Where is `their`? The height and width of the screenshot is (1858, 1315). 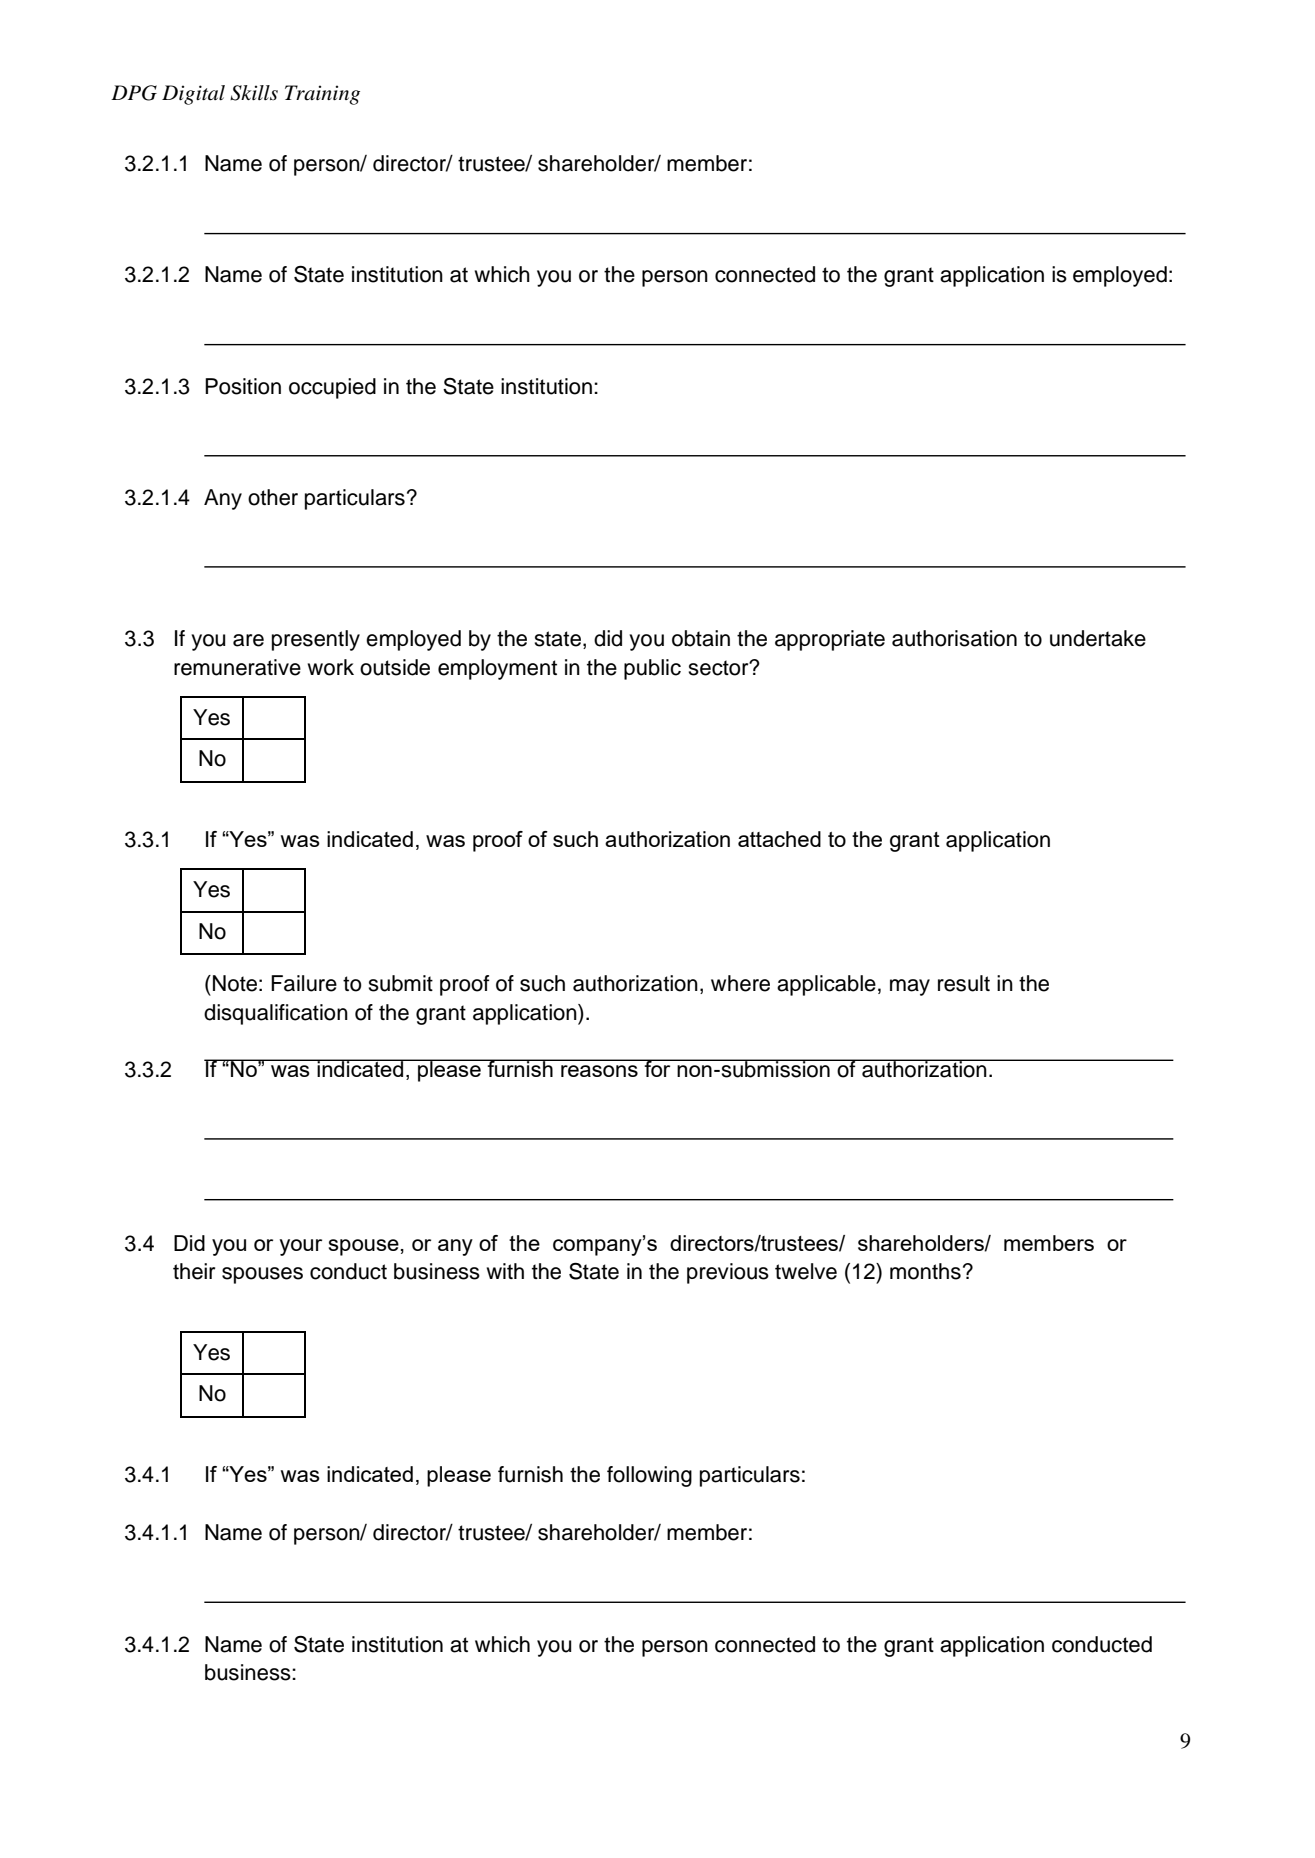
their is located at coordinates (194, 1271).
